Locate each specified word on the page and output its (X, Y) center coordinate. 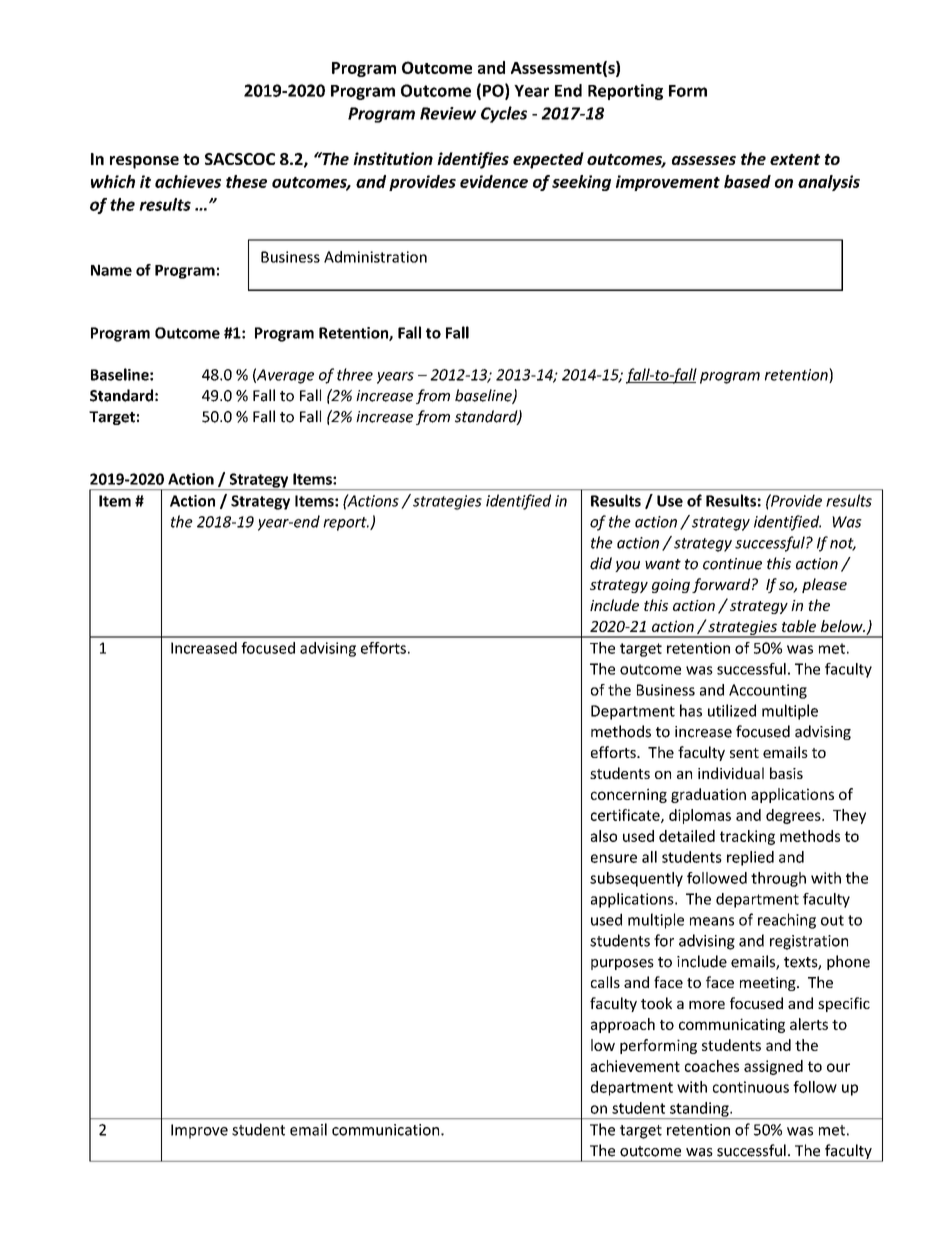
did (601, 563)
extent (795, 159)
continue (732, 564)
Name (111, 270)
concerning (629, 795)
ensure (614, 858)
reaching (787, 921)
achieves (188, 181)
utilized (732, 710)
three (355, 374)
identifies (473, 160)
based (747, 181)
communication (387, 1130)
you (627, 566)
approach (623, 1025)
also (604, 836)
